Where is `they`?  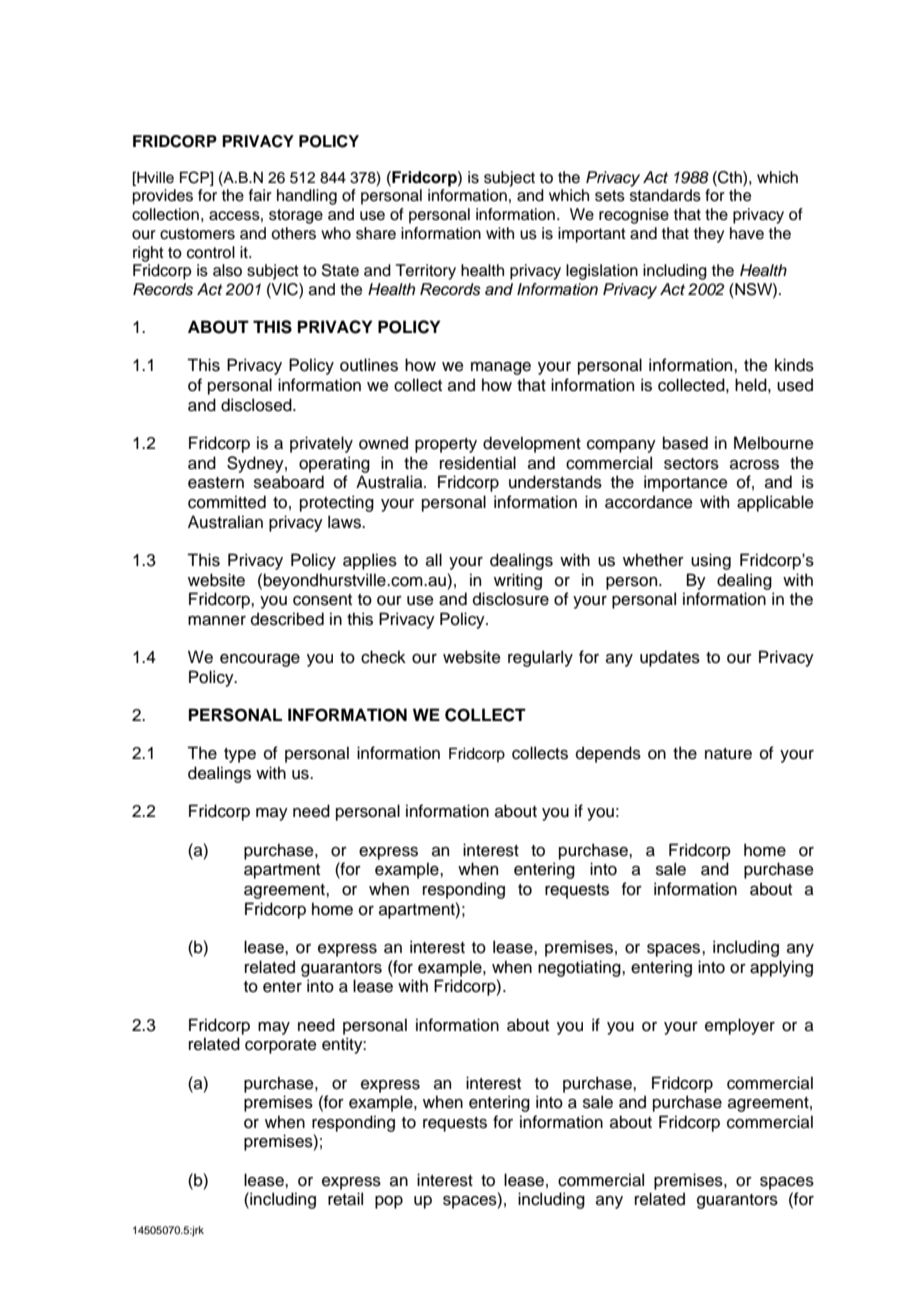 they is located at coordinates (709, 235).
